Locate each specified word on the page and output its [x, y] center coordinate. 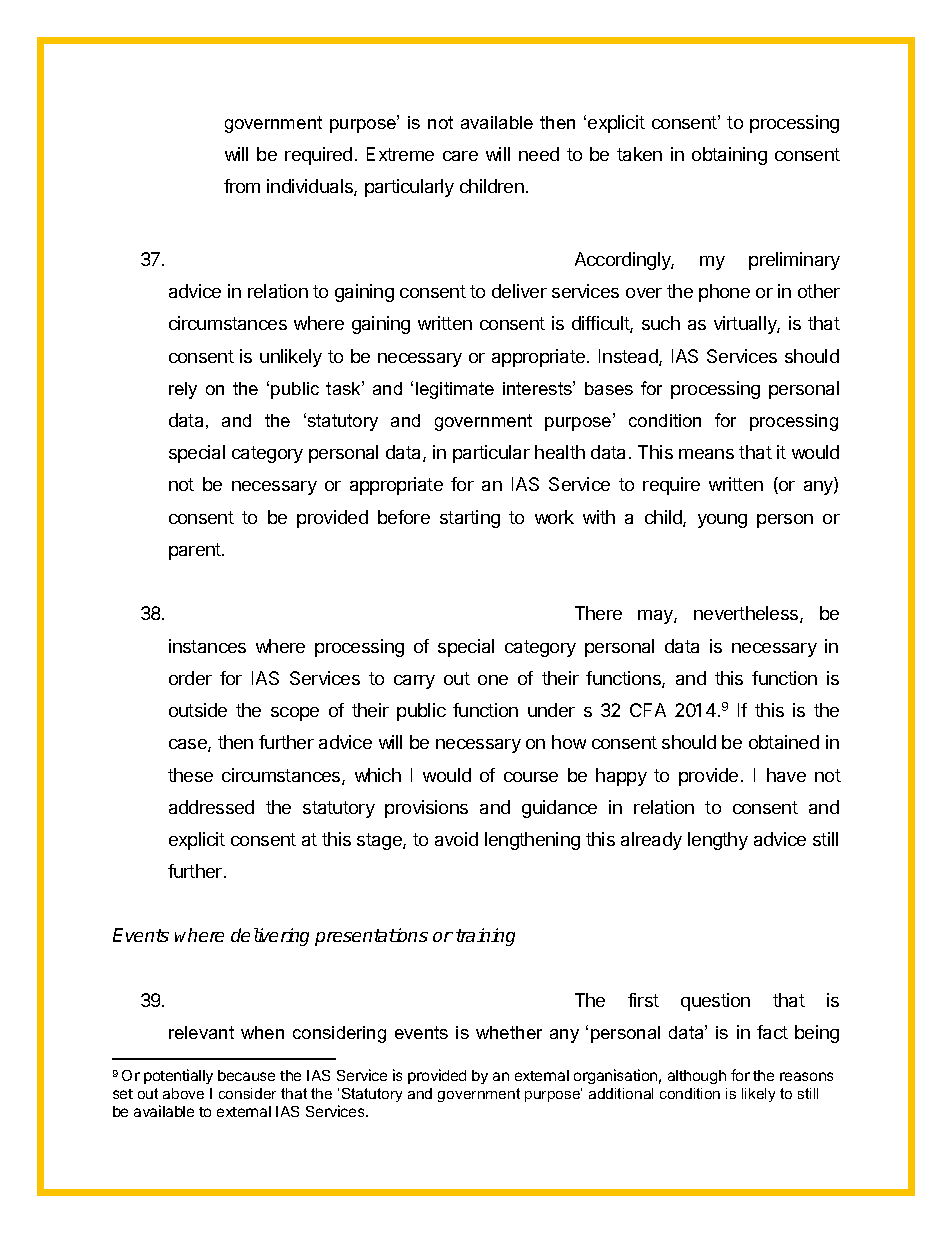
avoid [456, 839]
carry [414, 682]
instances [207, 646]
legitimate [455, 390]
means [706, 454]
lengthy [718, 841]
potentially [178, 1076]
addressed [211, 807]
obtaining [729, 156]
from [242, 186]
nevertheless [747, 614]
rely [183, 390]
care [460, 156]
